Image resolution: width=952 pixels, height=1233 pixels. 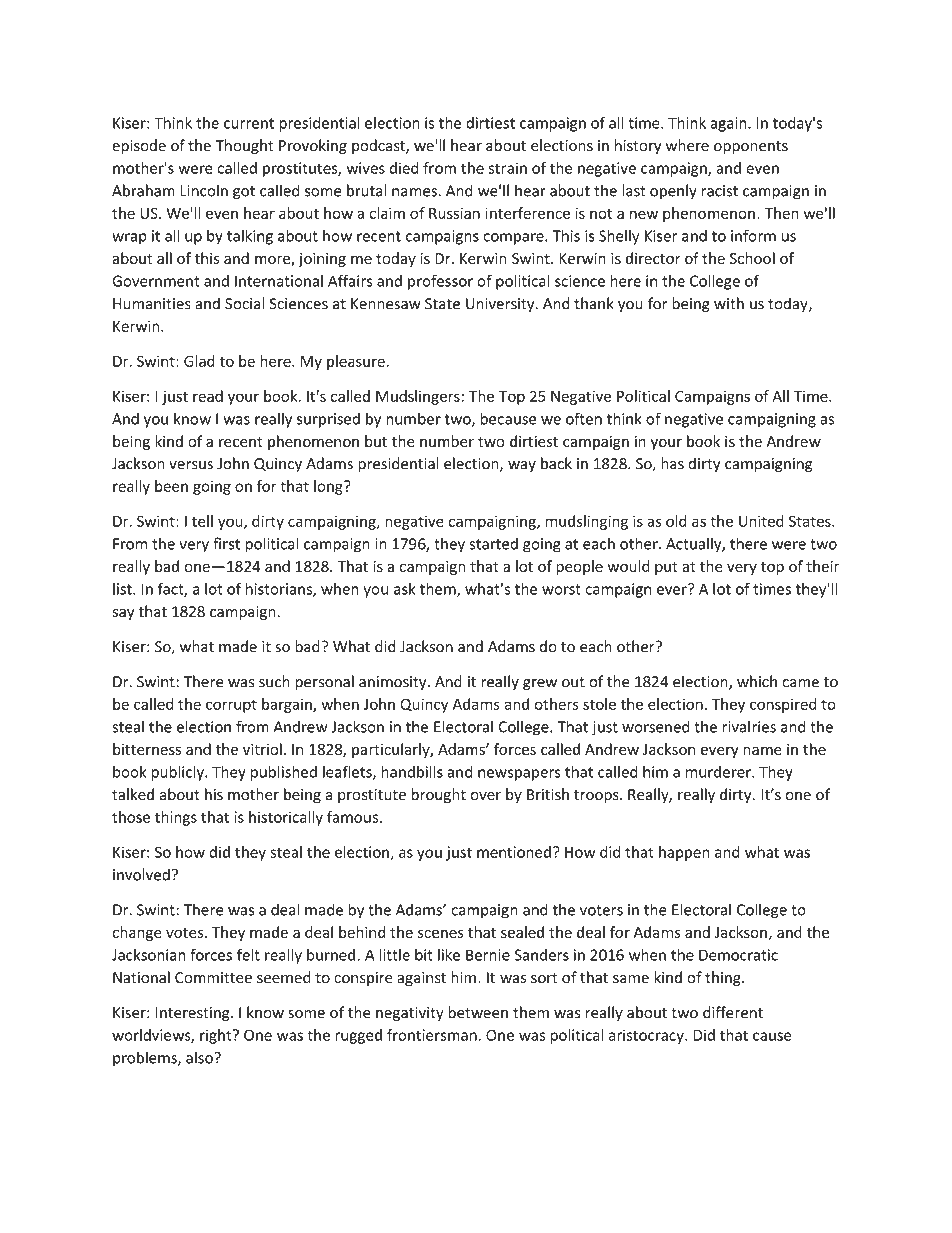 I want to click on Glad, so click(x=199, y=361).
